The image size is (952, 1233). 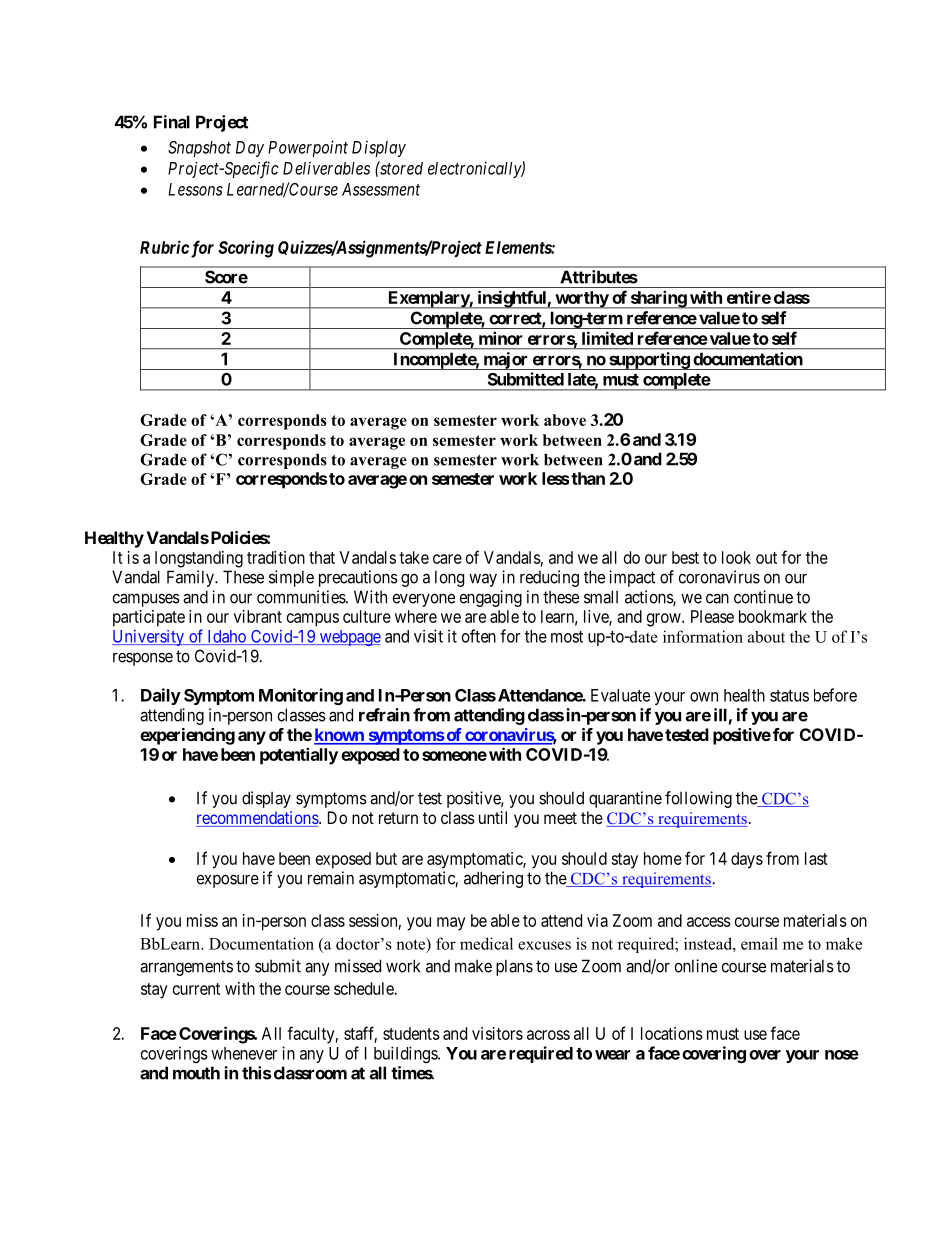 What do you see at coordinates (199, 149) in the screenshot?
I see `Snapshot` at bounding box center [199, 149].
